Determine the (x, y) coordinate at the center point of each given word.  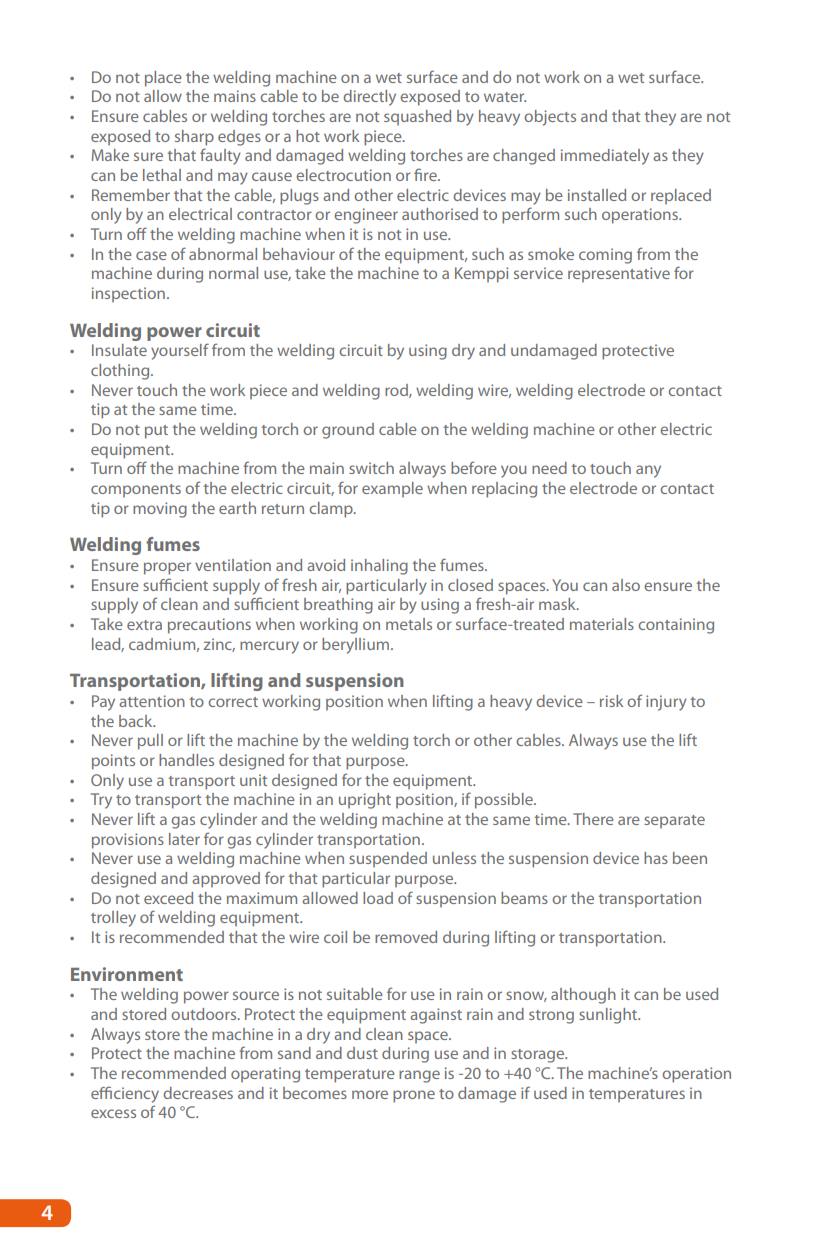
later (184, 839)
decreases (198, 1093)
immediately (605, 157)
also (626, 585)
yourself (180, 351)
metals (409, 624)
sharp (194, 138)
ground (348, 431)
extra (144, 625)
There (593, 819)
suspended (388, 859)
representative (619, 274)
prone (414, 1096)
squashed (417, 117)
